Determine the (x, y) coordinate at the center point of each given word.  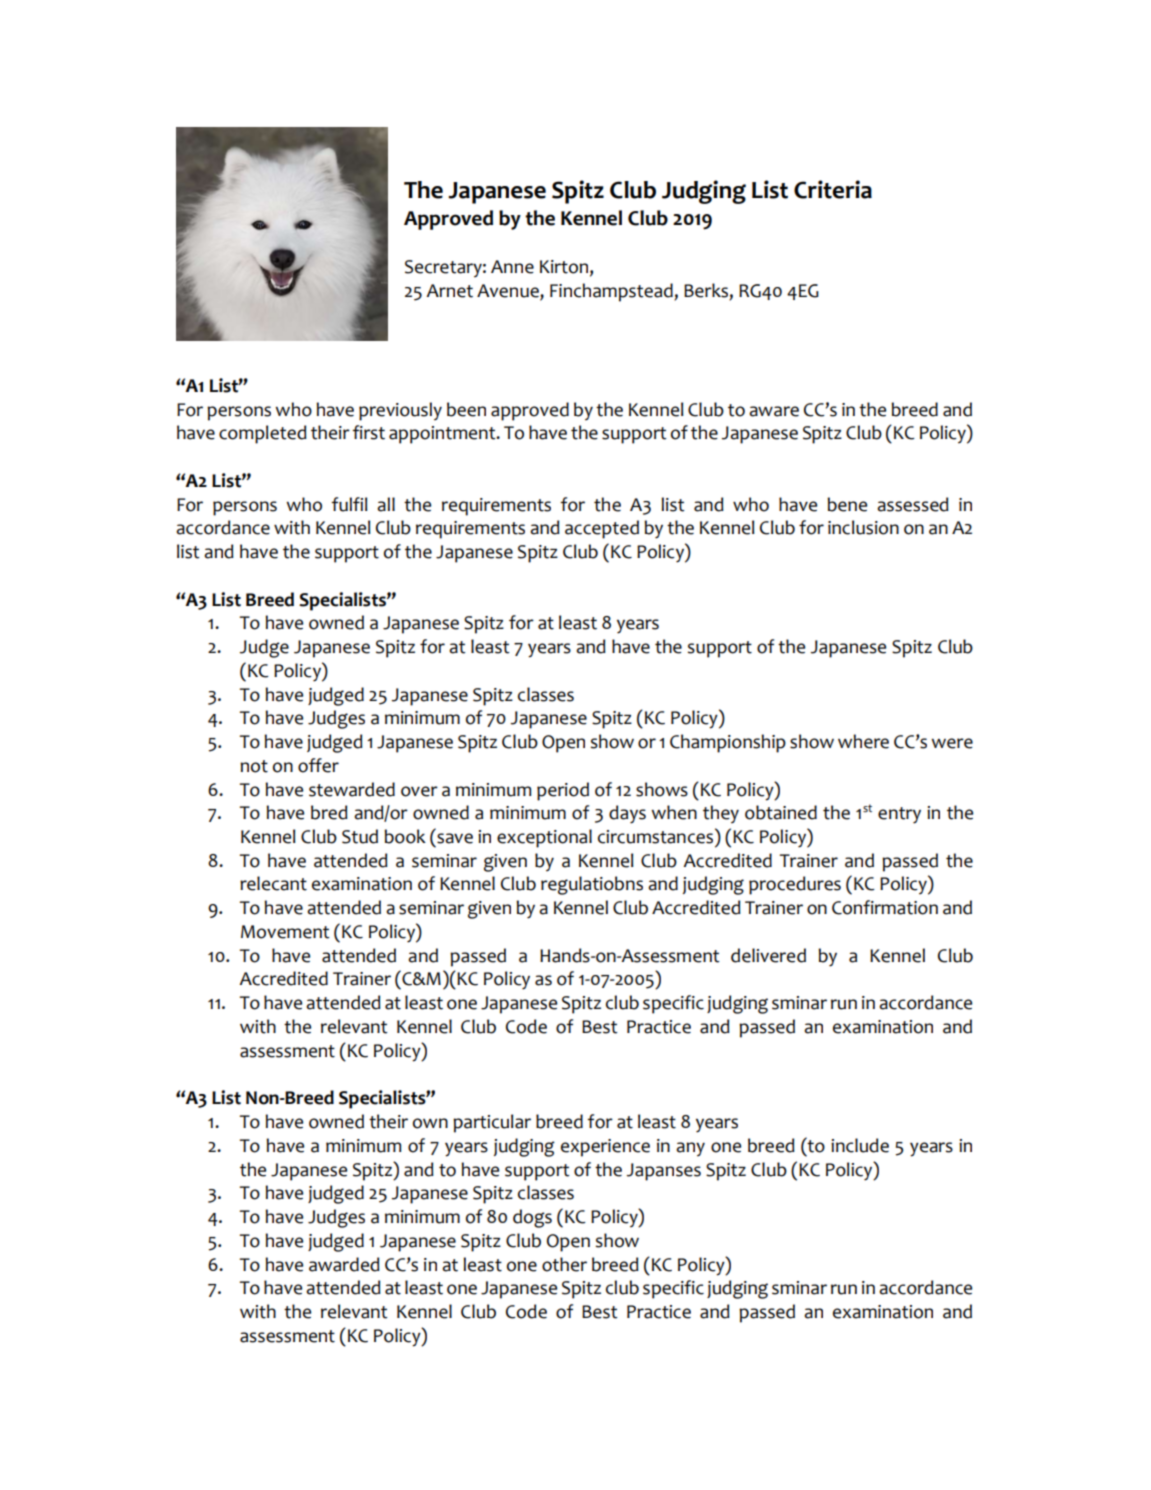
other (564, 1264)
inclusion (863, 527)
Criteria (833, 189)
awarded (344, 1264)
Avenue (509, 292)
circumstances (655, 837)
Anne (512, 267)
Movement (285, 932)
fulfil (349, 504)
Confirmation (885, 907)
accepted (602, 529)
